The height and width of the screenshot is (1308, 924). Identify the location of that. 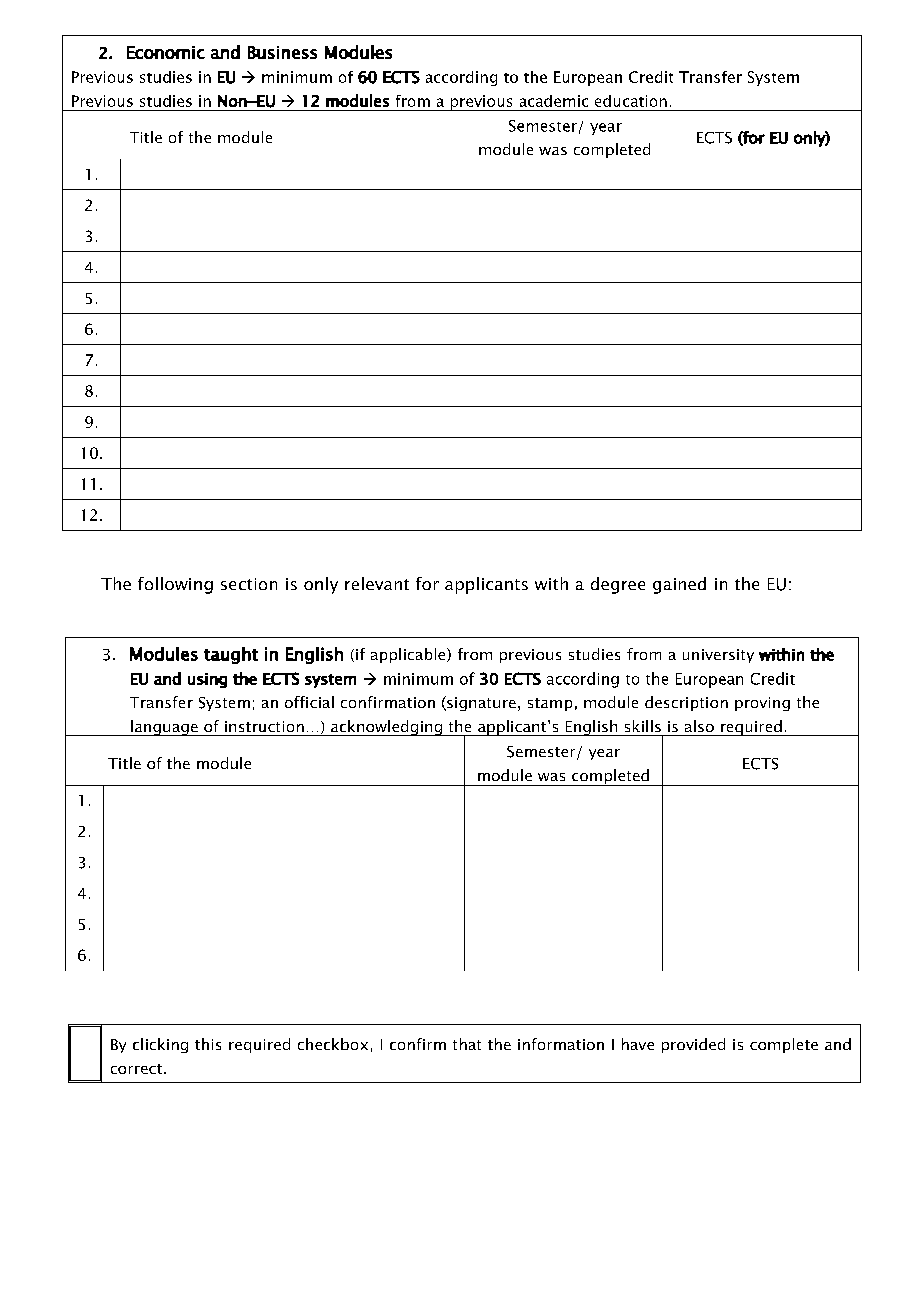
(467, 1044).
